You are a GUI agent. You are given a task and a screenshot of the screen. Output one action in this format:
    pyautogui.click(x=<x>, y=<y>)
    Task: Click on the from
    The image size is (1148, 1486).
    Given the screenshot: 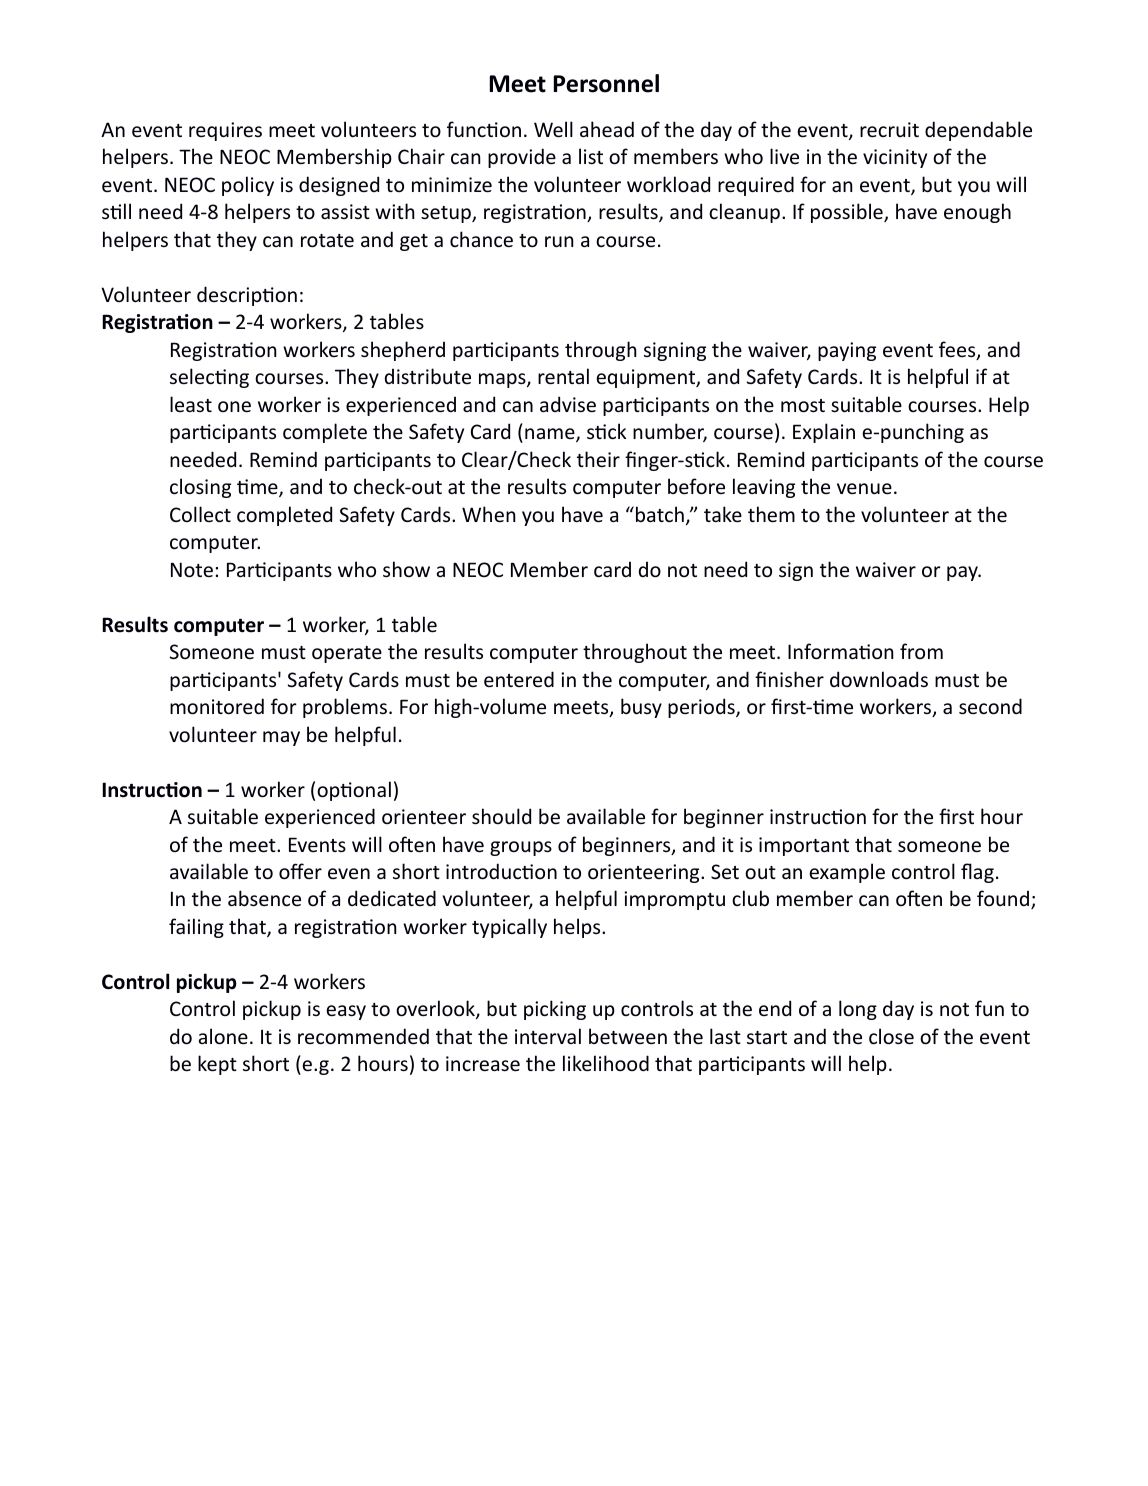 What is the action you would take?
    pyautogui.click(x=921, y=651)
